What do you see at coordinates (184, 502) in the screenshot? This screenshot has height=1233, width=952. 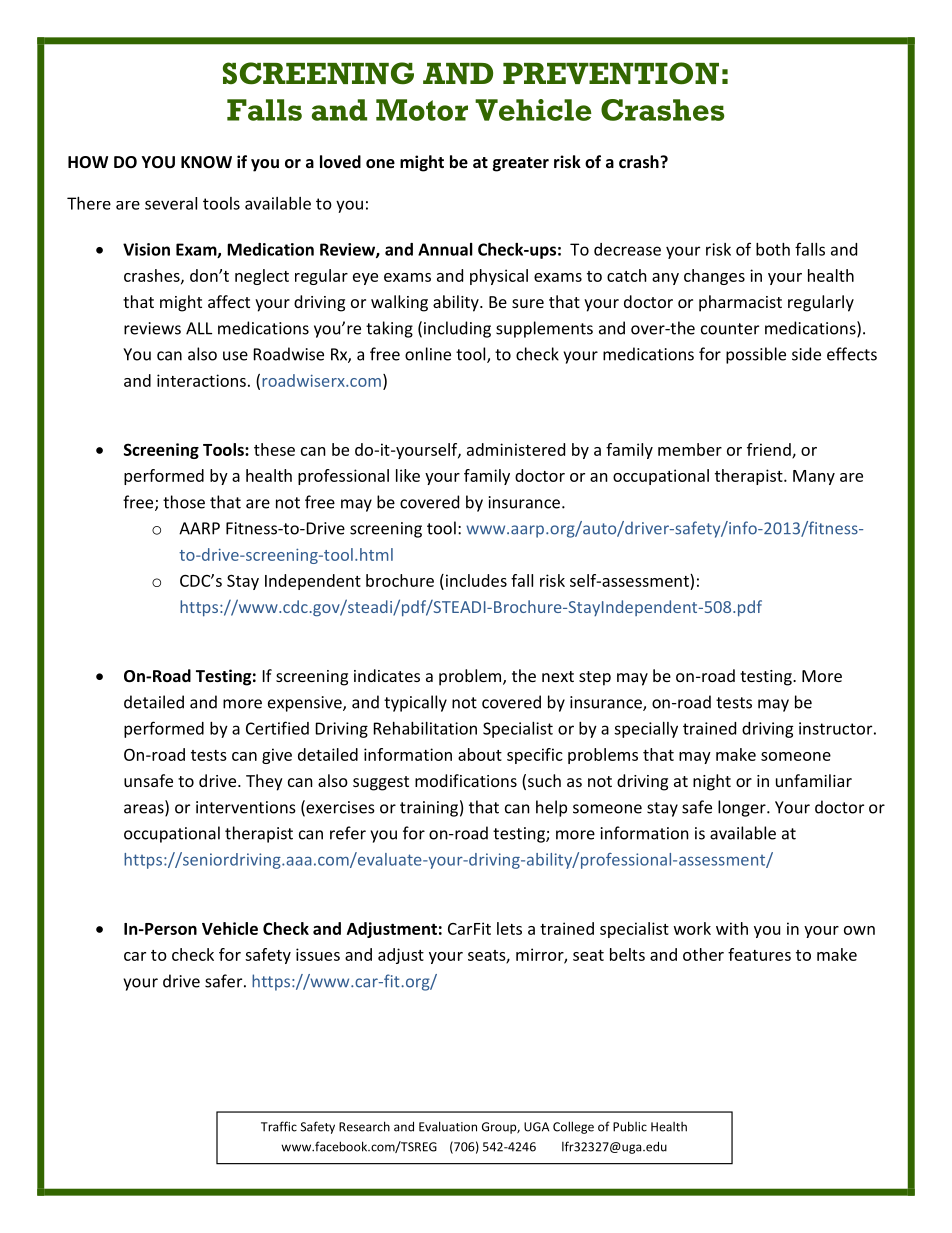 I see `those` at bounding box center [184, 502].
